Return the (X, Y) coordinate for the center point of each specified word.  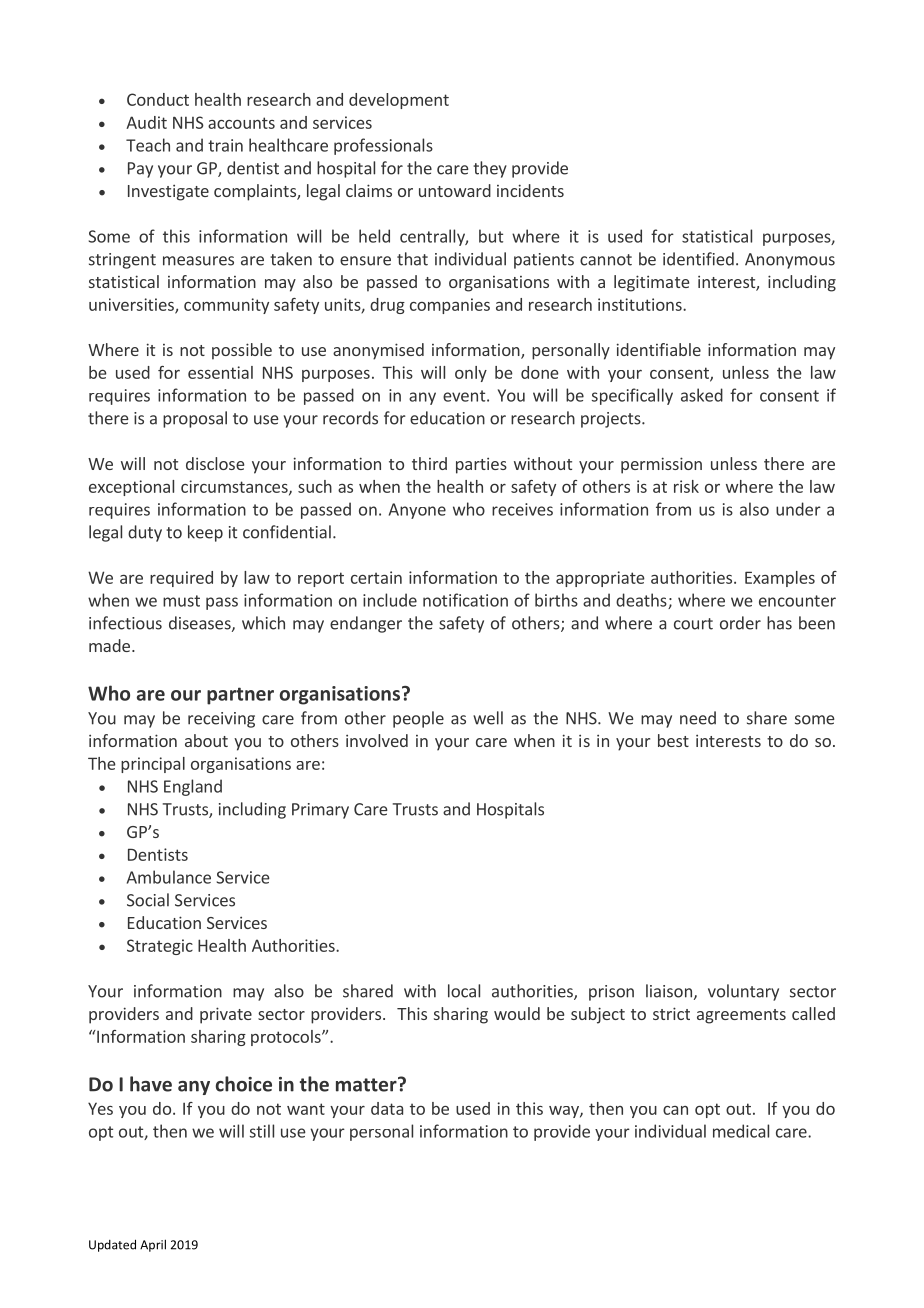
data (387, 1108)
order (740, 623)
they (490, 169)
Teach (148, 145)
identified (698, 259)
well (488, 718)
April (153, 1245)
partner (240, 696)
